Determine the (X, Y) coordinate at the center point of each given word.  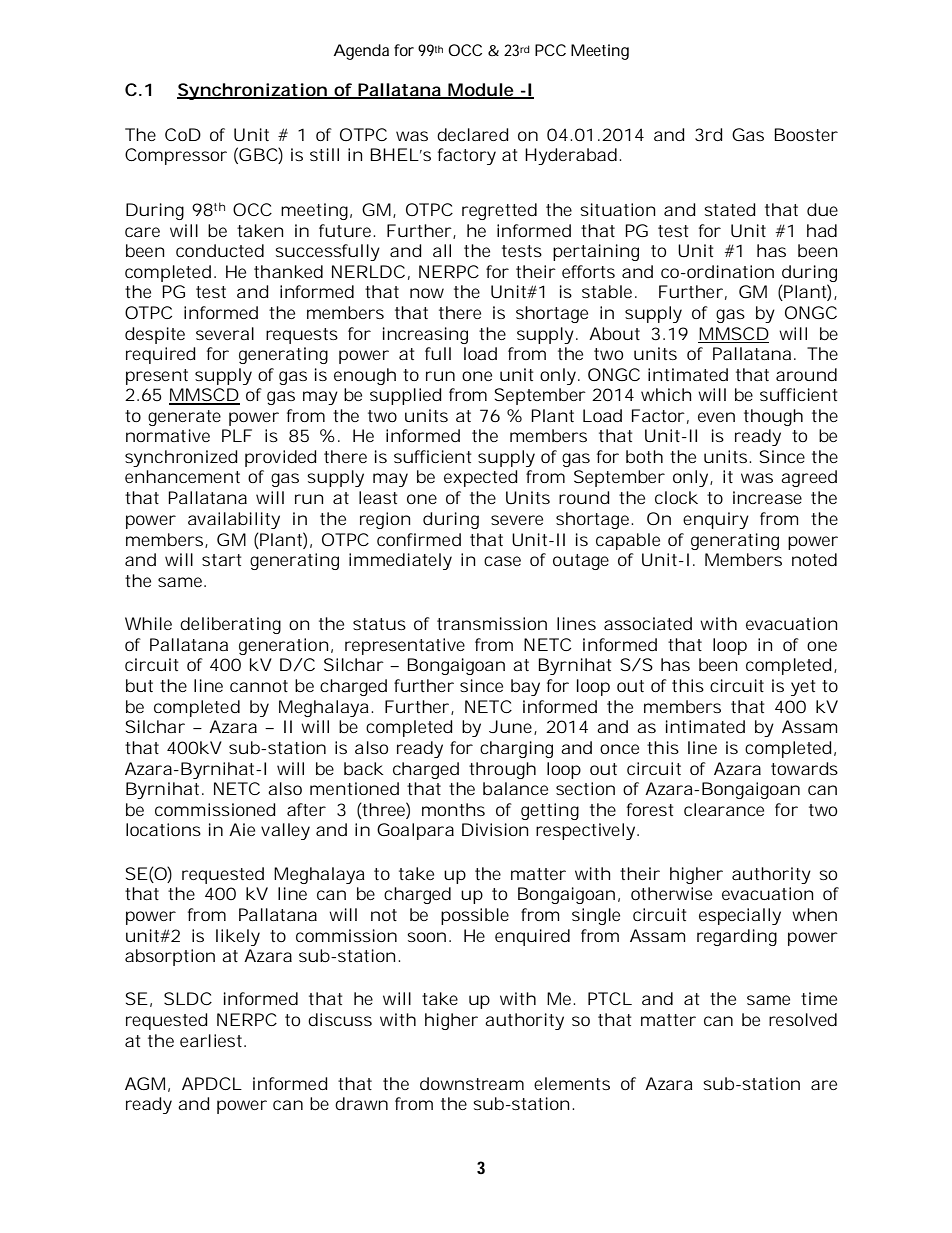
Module (481, 91)
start (221, 560)
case (502, 561)
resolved (803, 1019)
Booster (806, 134)
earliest (212, 1040)
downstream (472, 1083)
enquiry (716, 520)
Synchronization (252, 91)
